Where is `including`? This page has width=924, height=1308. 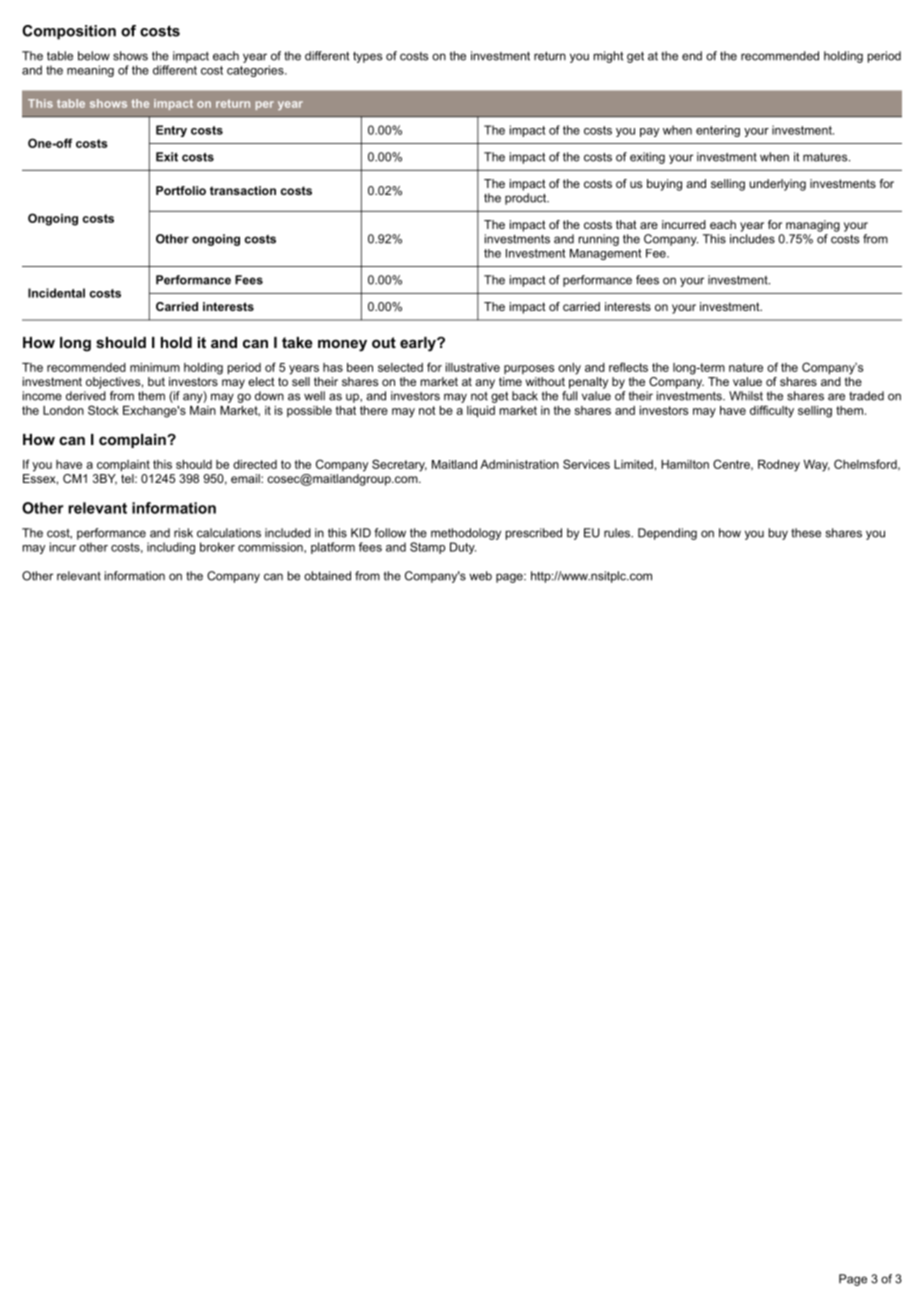 including is located at coordinates (171, 548).
